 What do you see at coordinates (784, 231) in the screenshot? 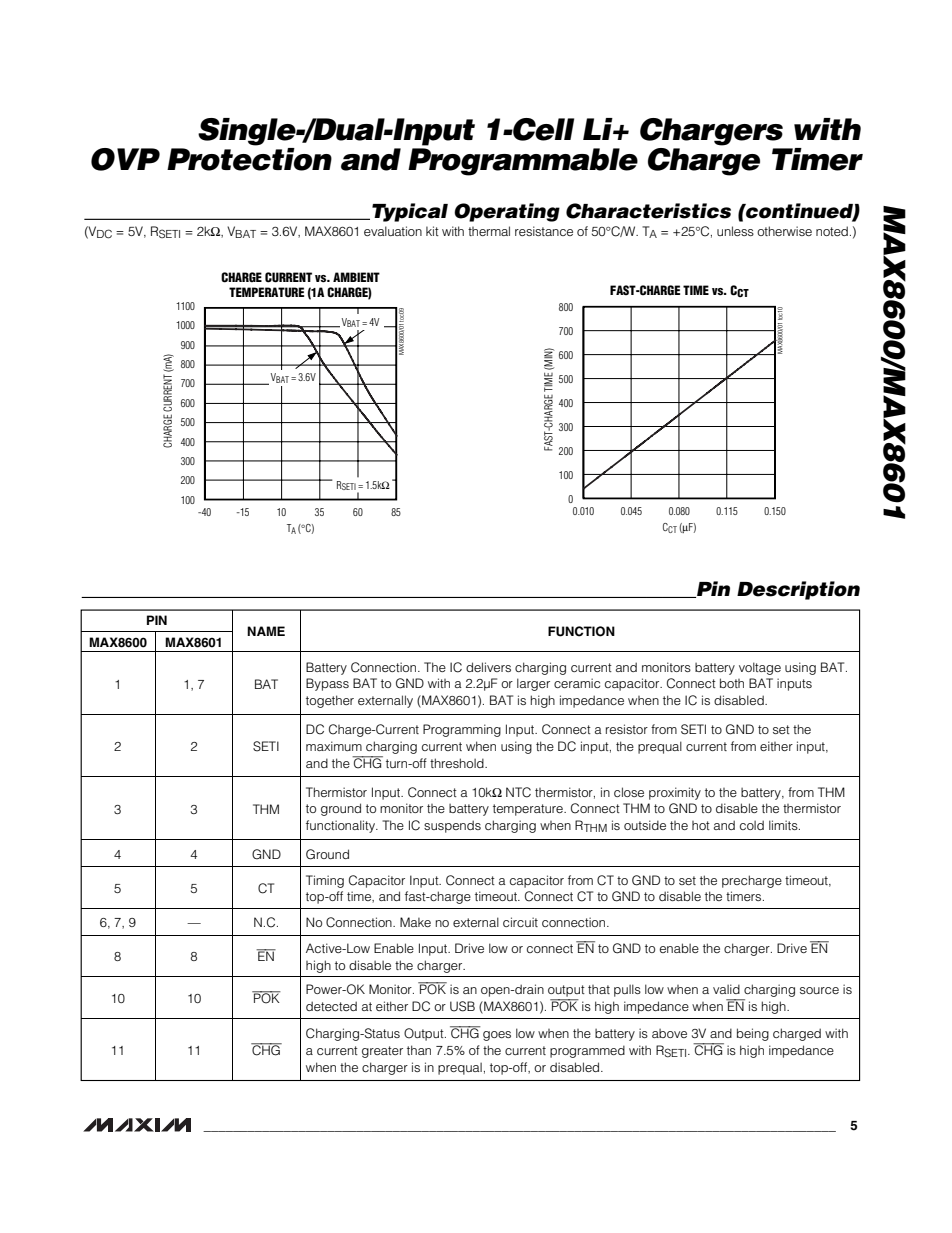
I see `otherwise` at bounding box center [784, 231].
